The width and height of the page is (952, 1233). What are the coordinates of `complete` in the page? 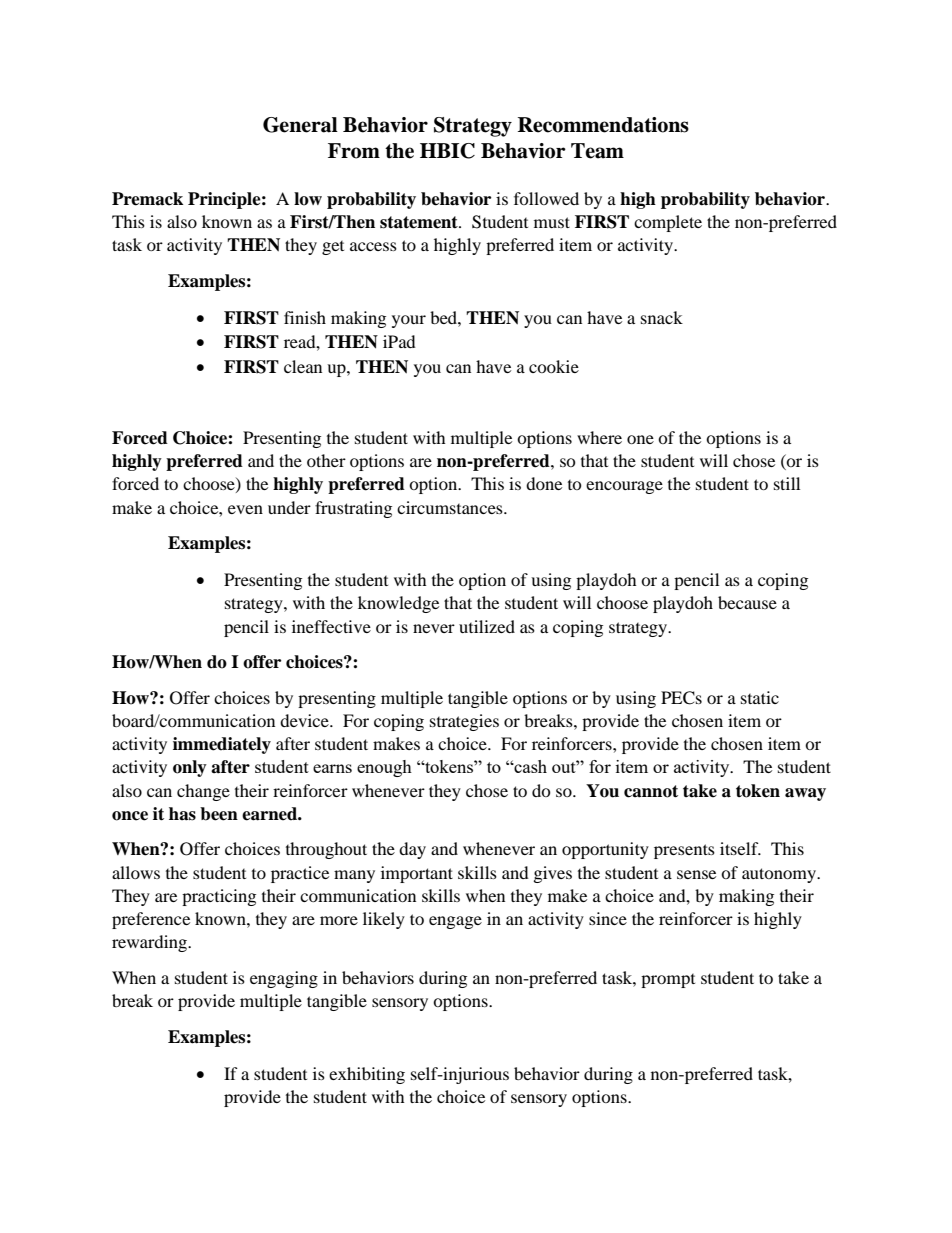 It's located at (668, 223).
